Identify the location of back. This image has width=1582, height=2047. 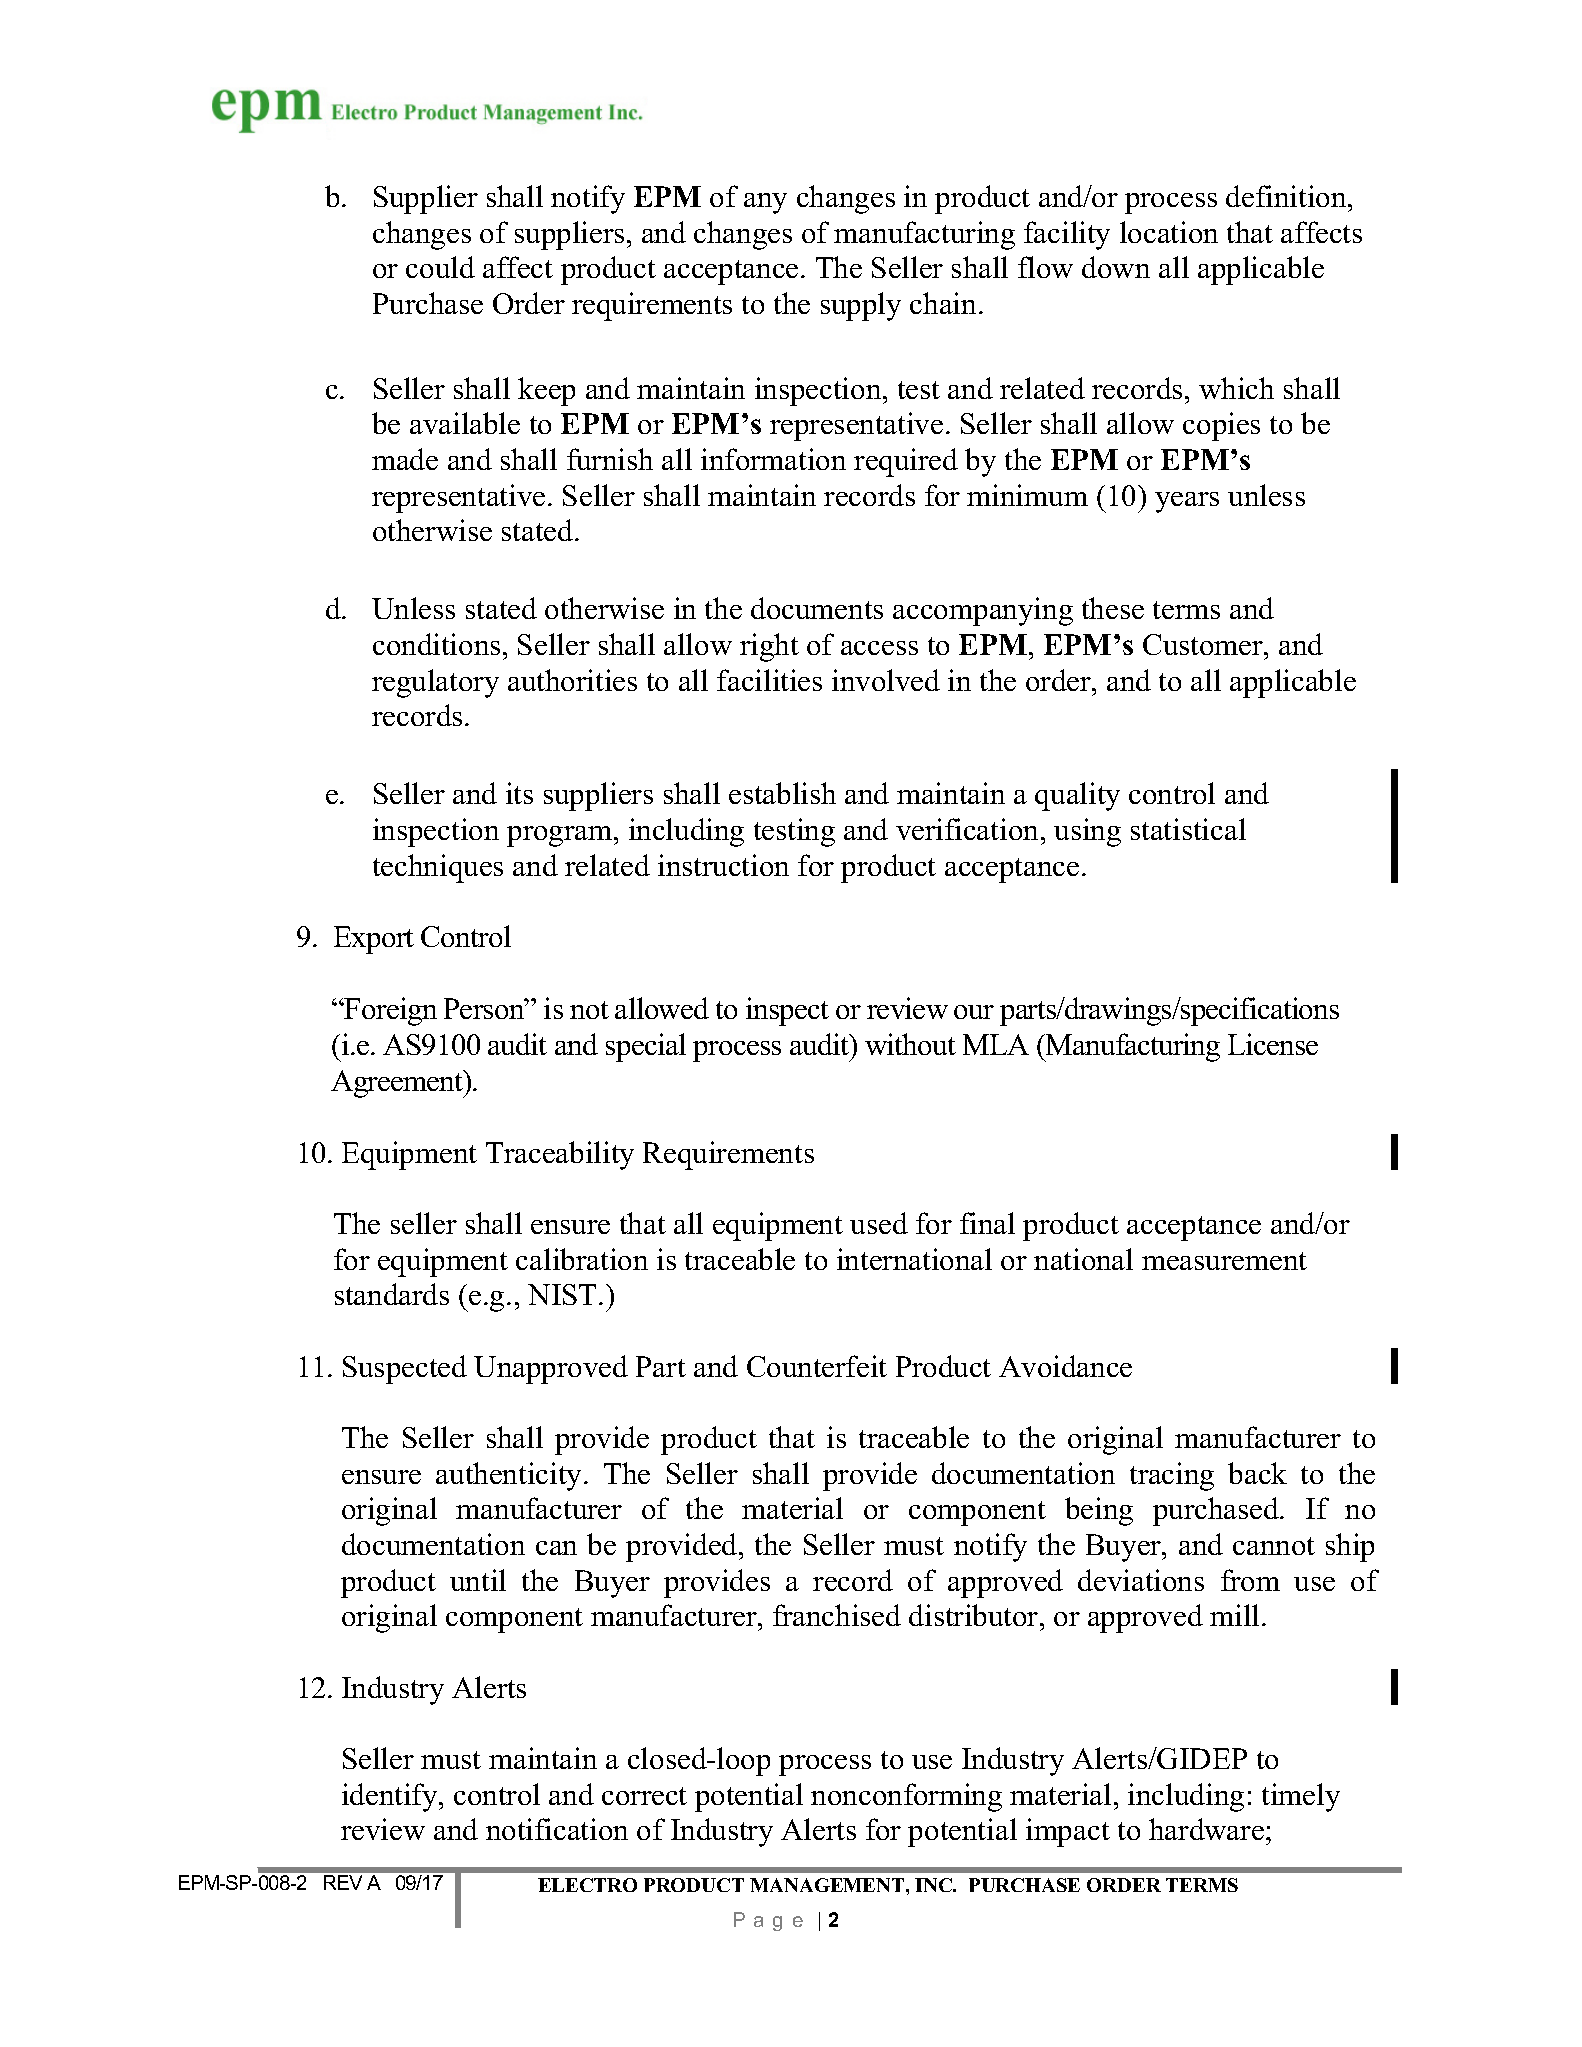
(1257, 1473).
